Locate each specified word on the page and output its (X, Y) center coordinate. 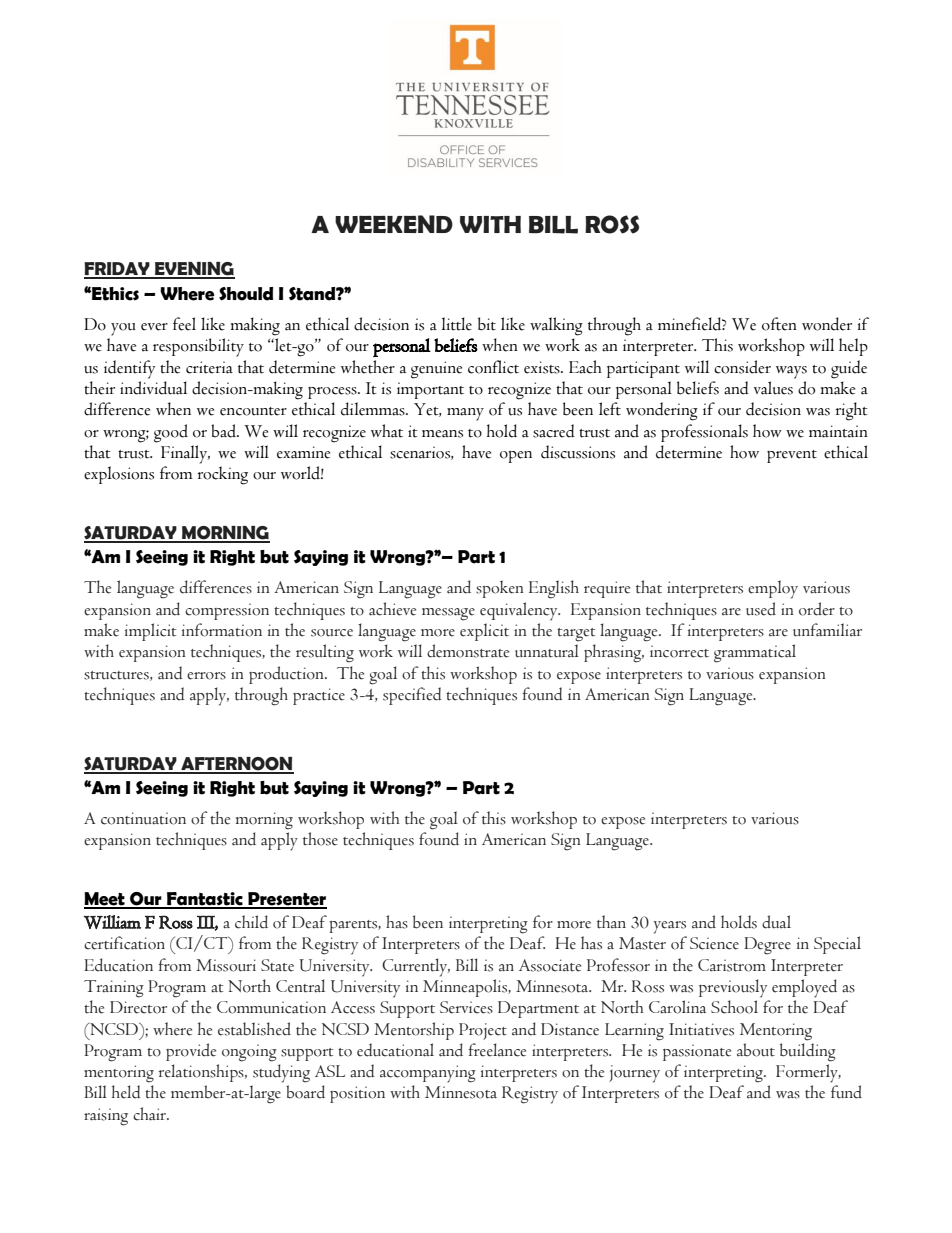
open (516, 456)
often (779, 324)
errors (206, 676)
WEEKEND (394, 224)
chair (151, 1114)
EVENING (194, 270)
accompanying (428, 1074)
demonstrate (468, 651)
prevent (792, 456)
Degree (767, 946)
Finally (185, 454)
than (611, 922)
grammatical (755, 653)
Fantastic (205, 900)
